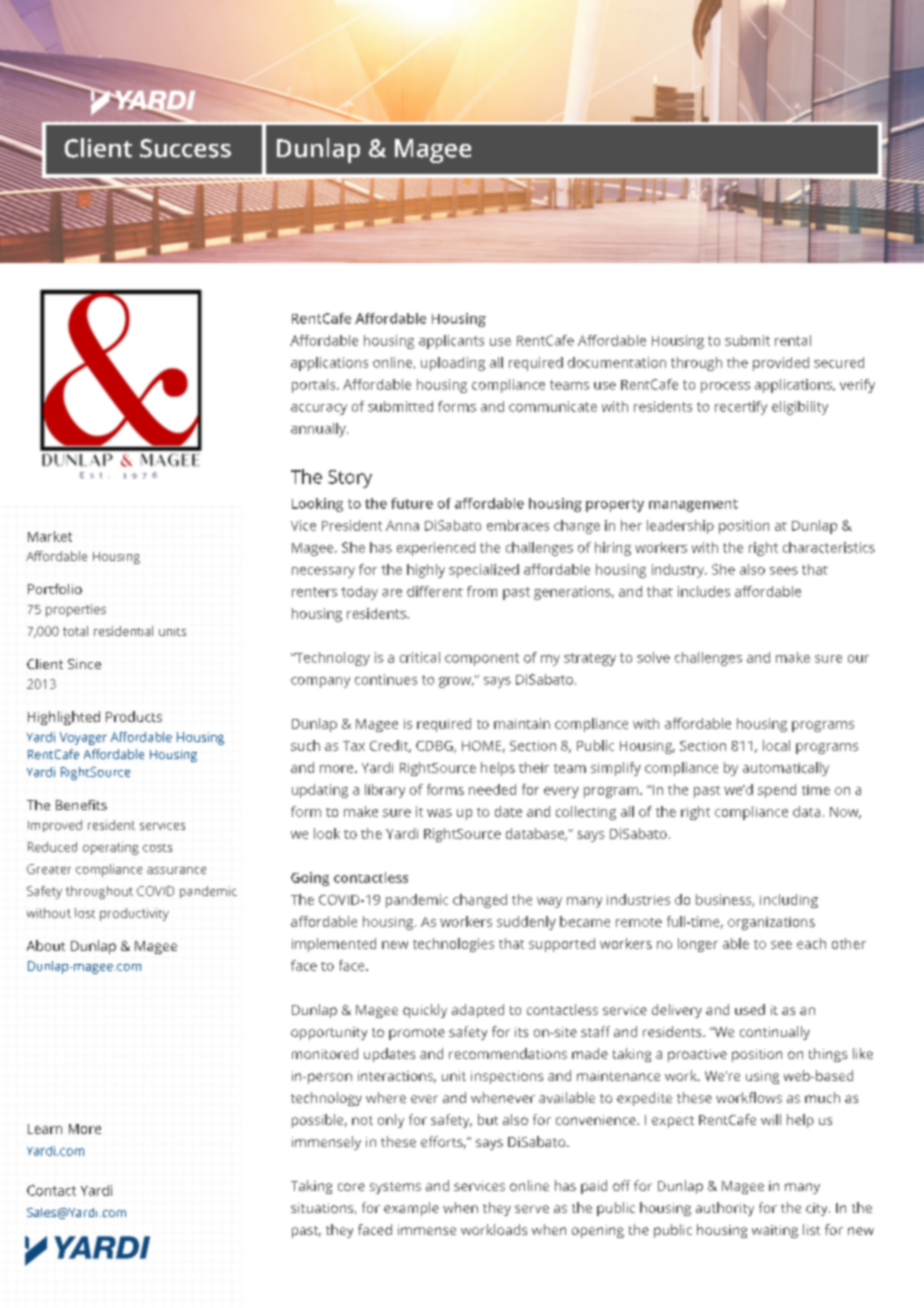 The width and height of the document is (924, 1308). I want to click on annually, so click(319, 430).
